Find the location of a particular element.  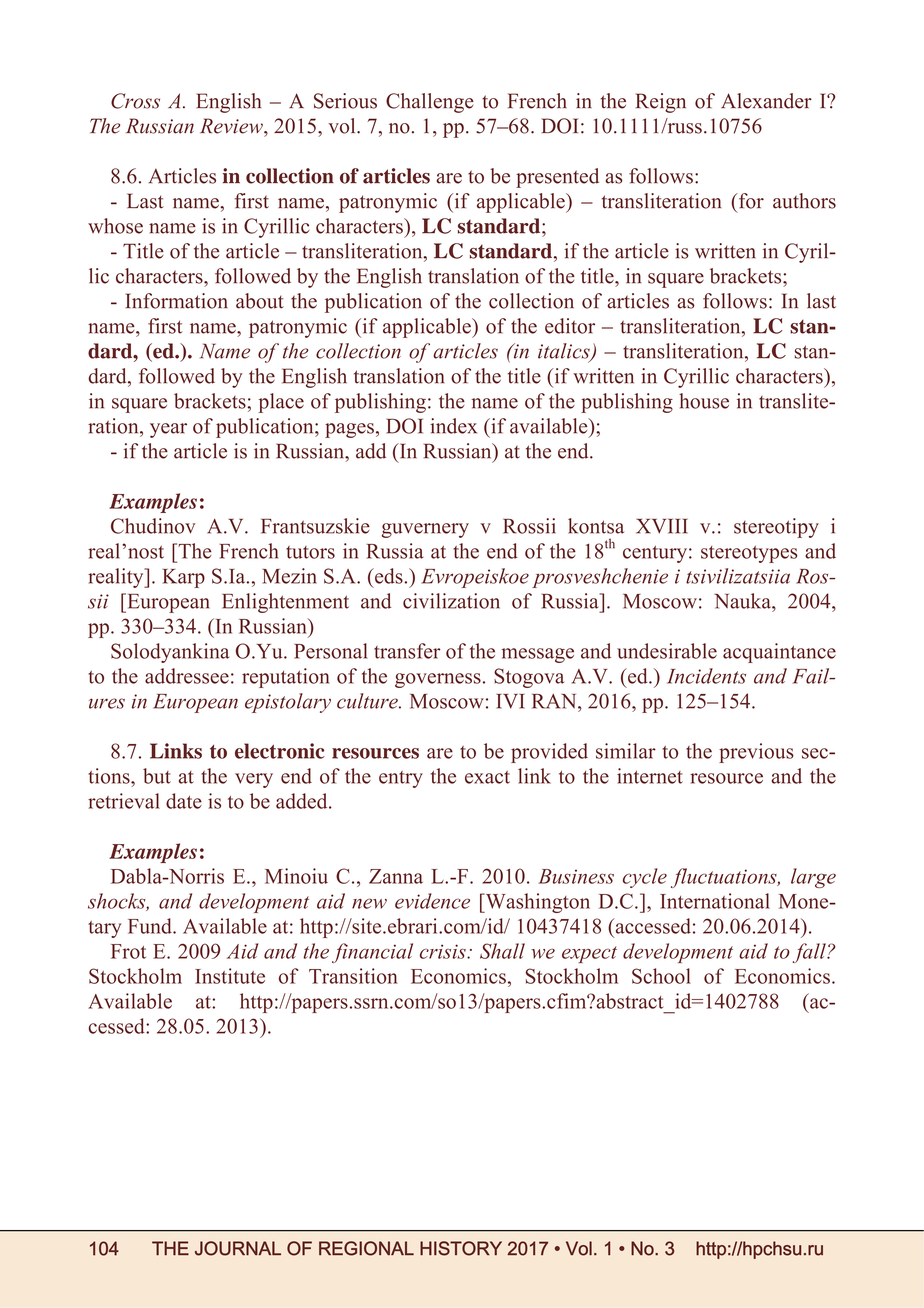

International is located at coordinates (715, 901).
